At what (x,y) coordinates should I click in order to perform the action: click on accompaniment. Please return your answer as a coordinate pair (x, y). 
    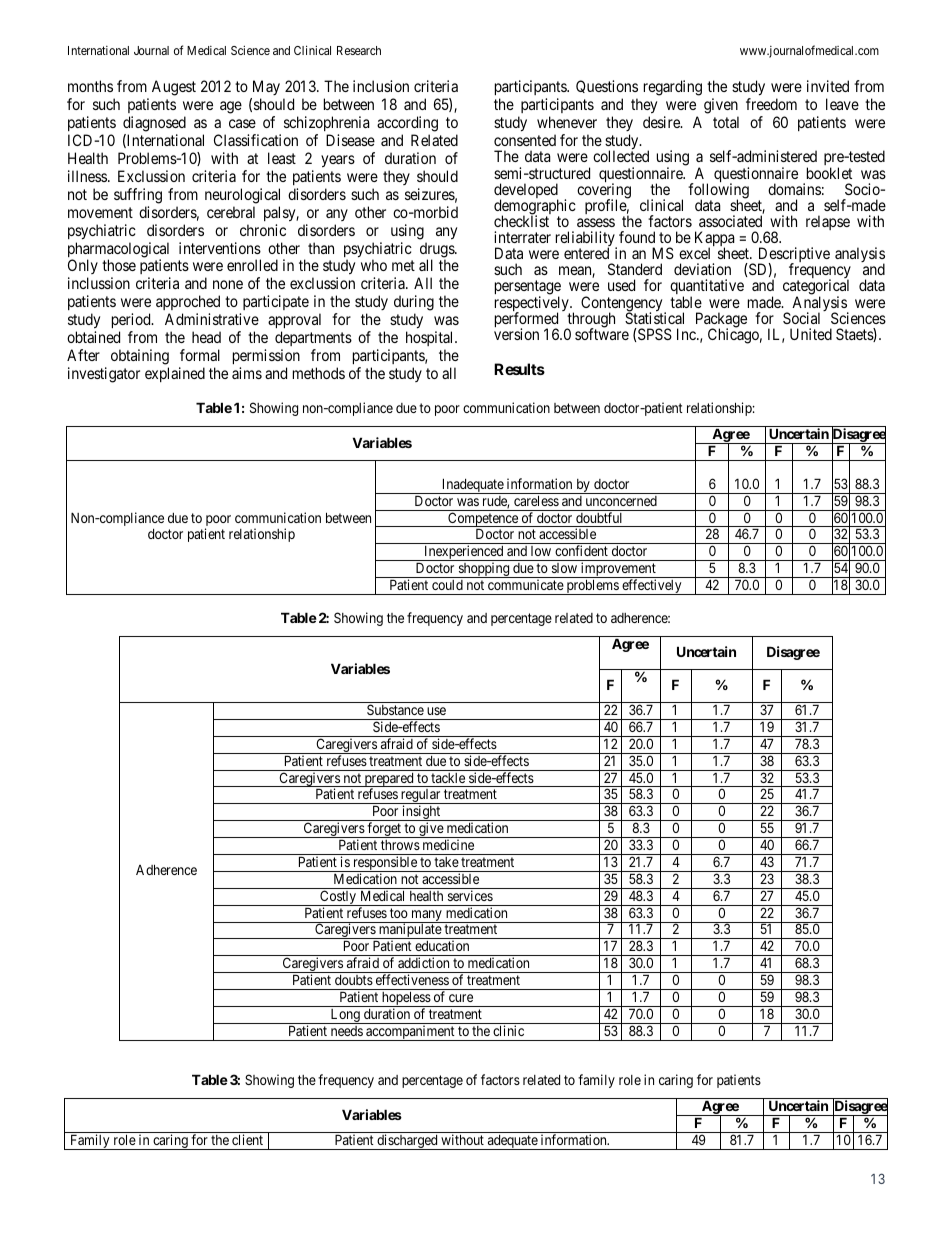
    Looking at the image, I should click on (410, 1033).
